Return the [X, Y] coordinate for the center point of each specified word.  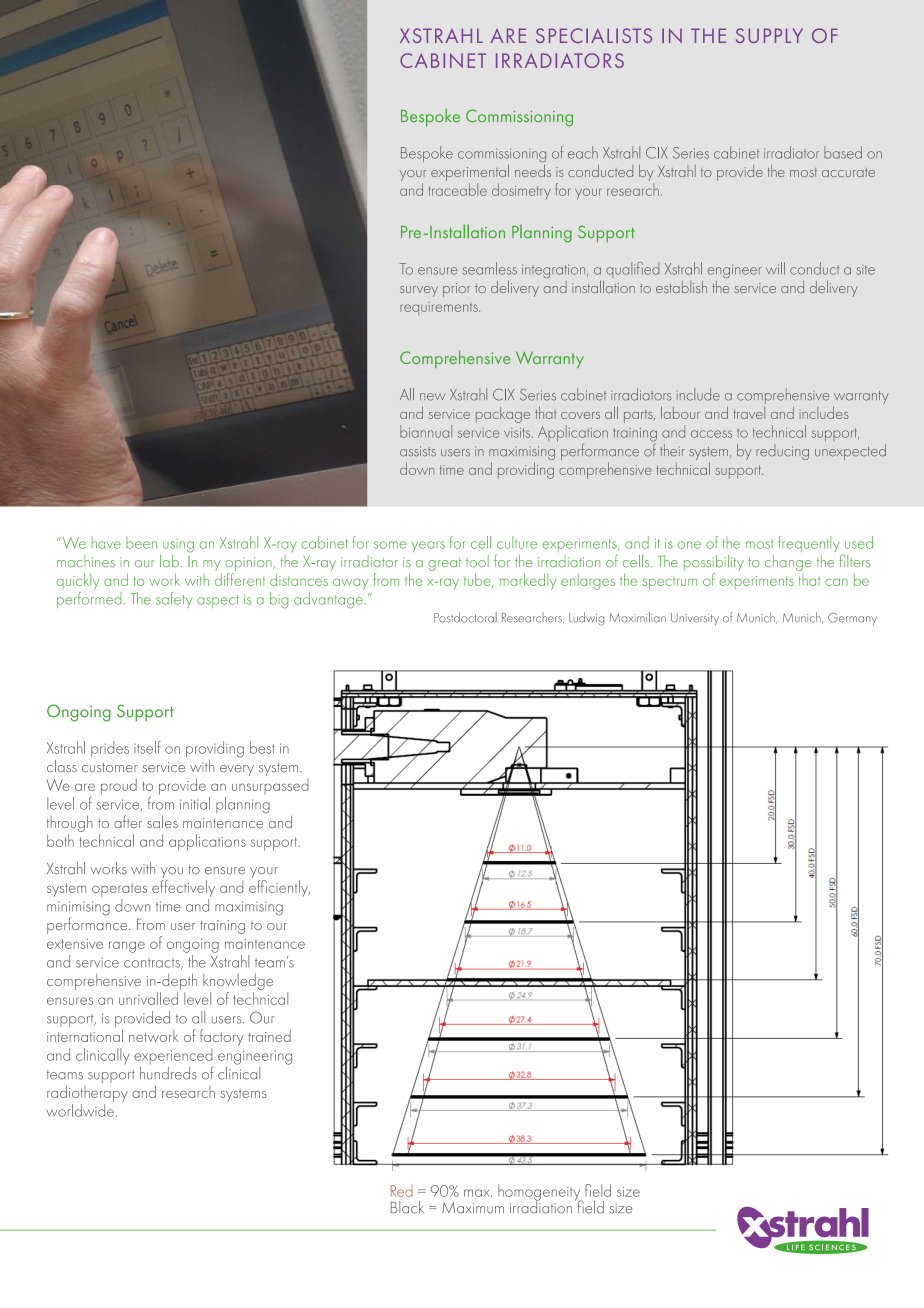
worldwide [80, 1110]
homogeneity [540, 1193]
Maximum [473, 1208]
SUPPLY [769, 35]
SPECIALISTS [594, 35]
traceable [458, 189]
